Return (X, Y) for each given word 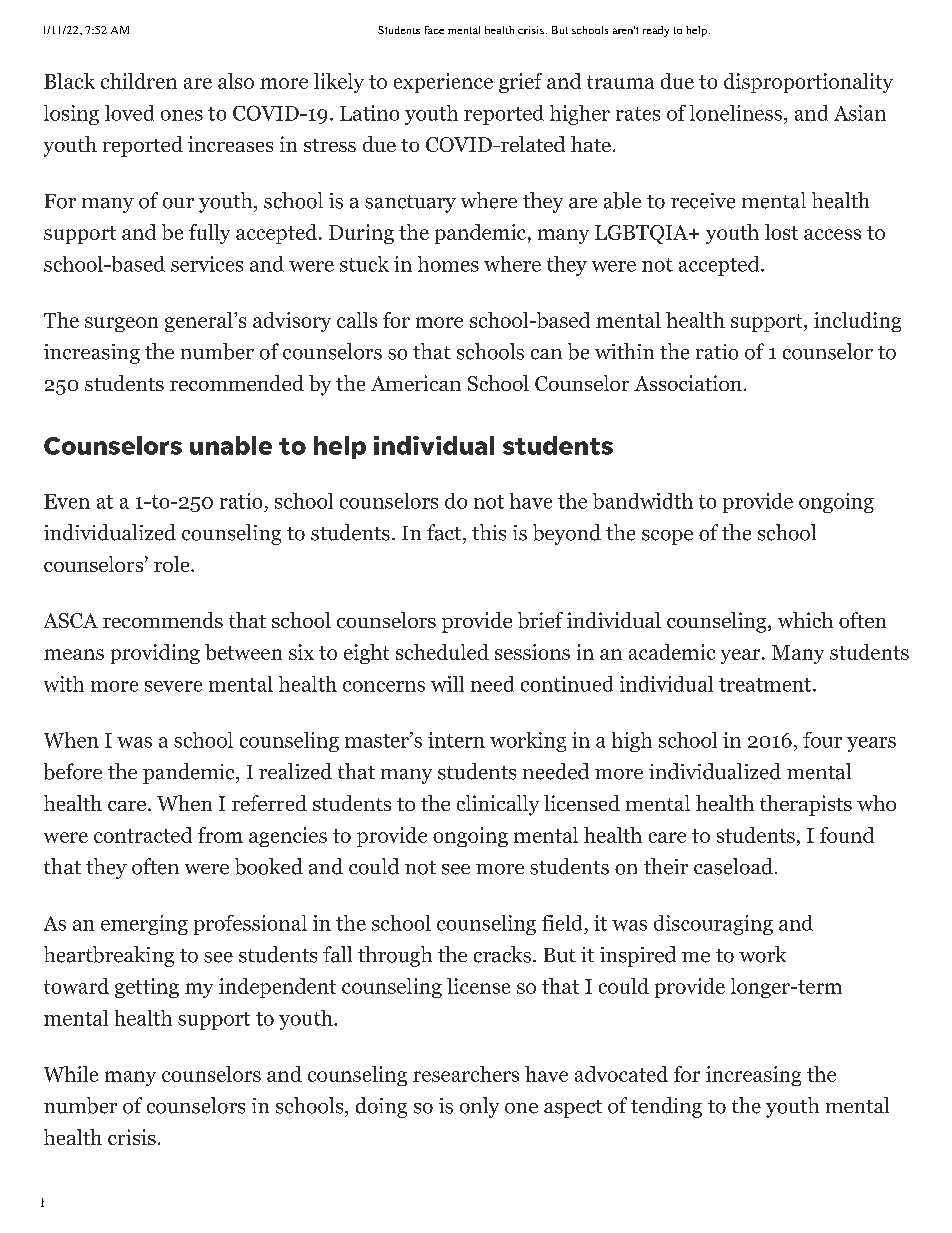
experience (443, 83)
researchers (466, 1074)
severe (173, 686)
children (139, 81)
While (71, 1074)
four (822, 740)
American (416, 383)
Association (688, 383)
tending (666, 1107)
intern (456, 740)
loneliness (736, 113)
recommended (237, 383)
